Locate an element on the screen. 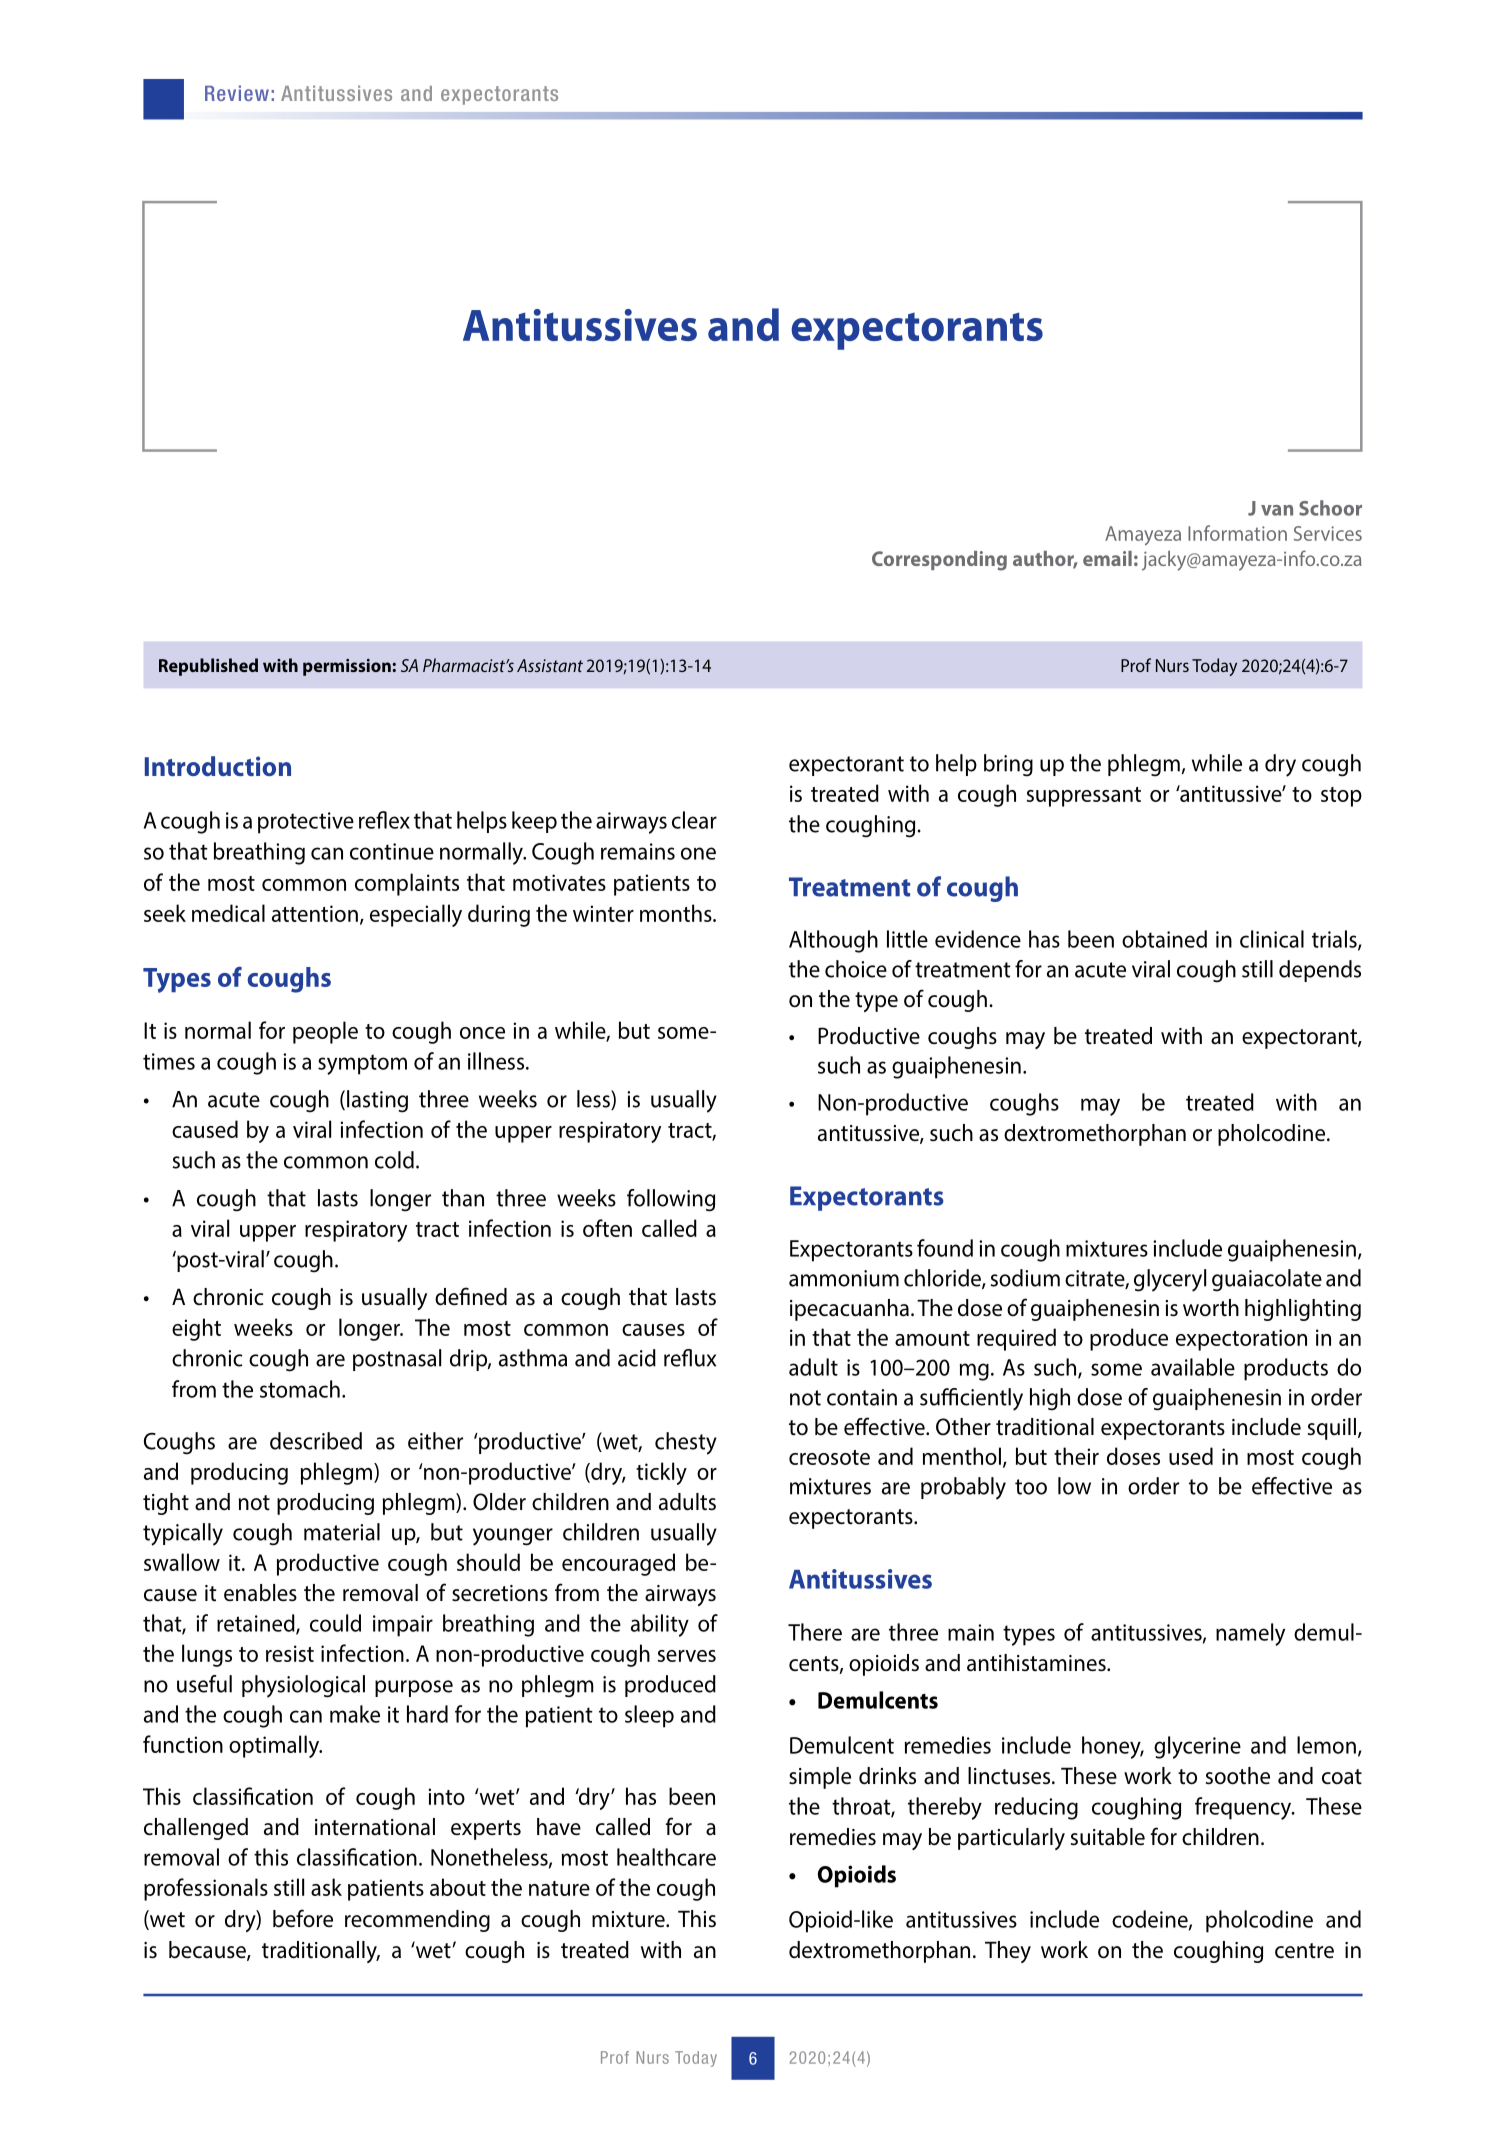 The width and height of the screenshot is (1506, 2130). Assistant is located at coordinates (550, 665).
